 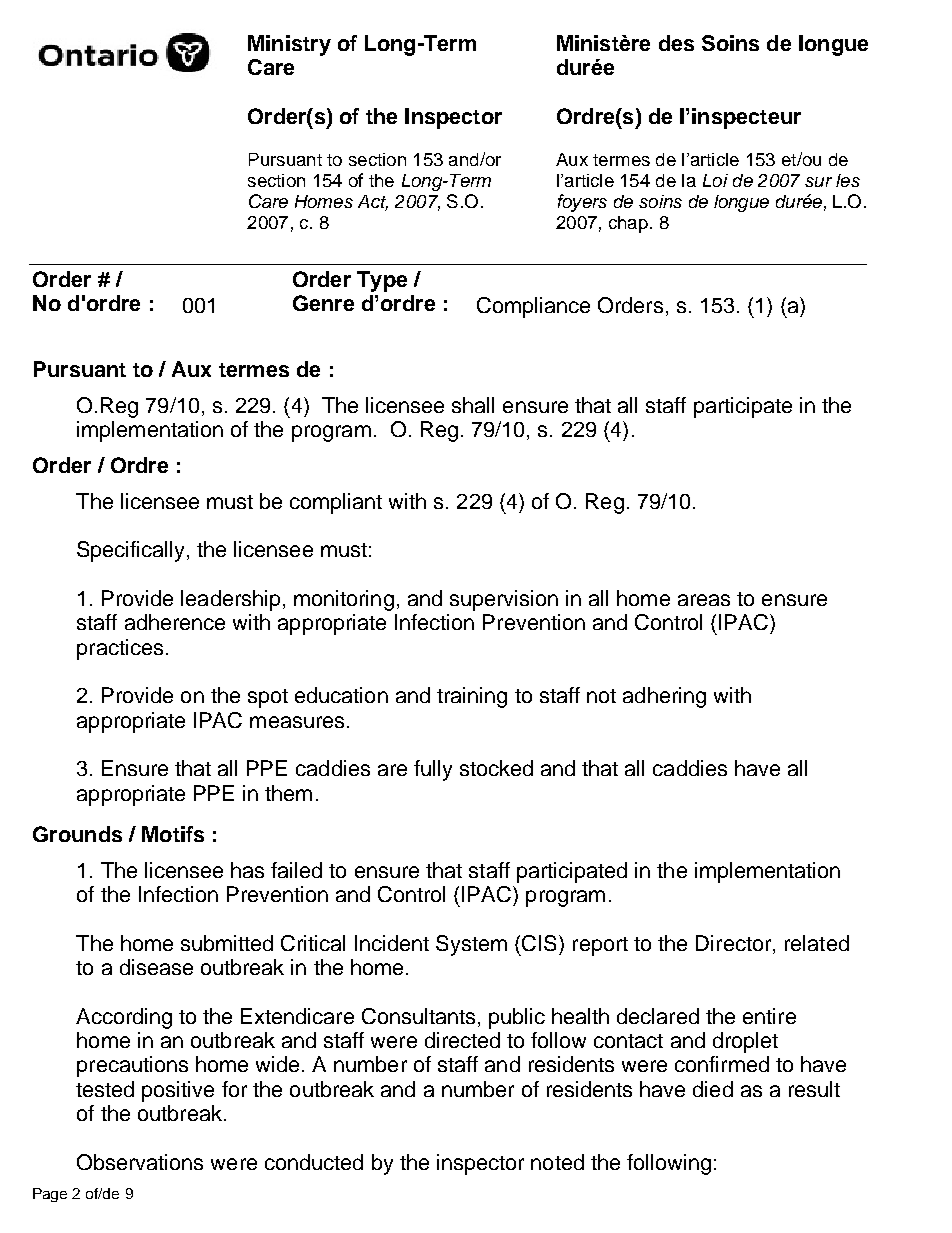 I want to click on Genre, so click(x=323, y=303).
